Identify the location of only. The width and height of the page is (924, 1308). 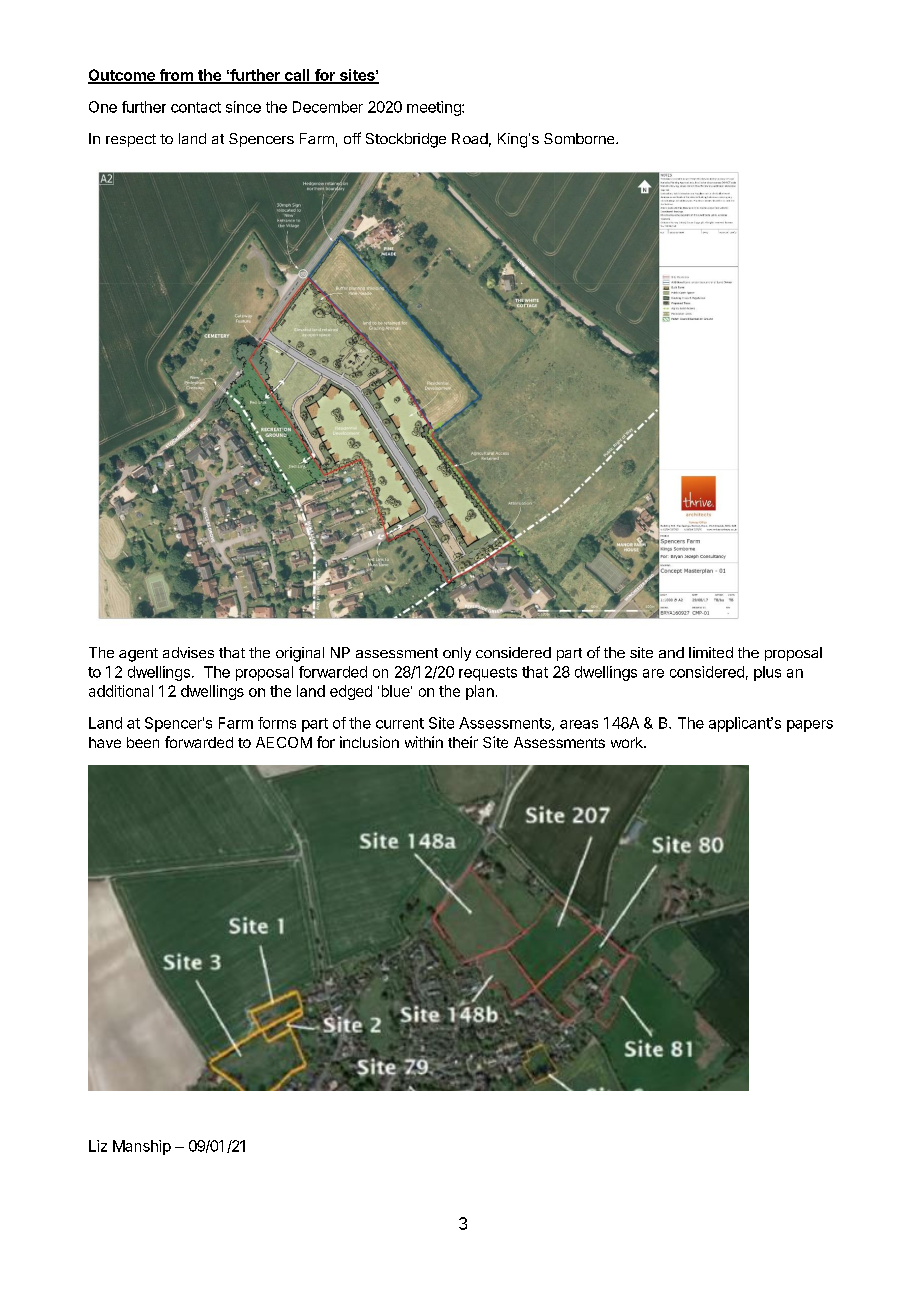
(457, 654).
